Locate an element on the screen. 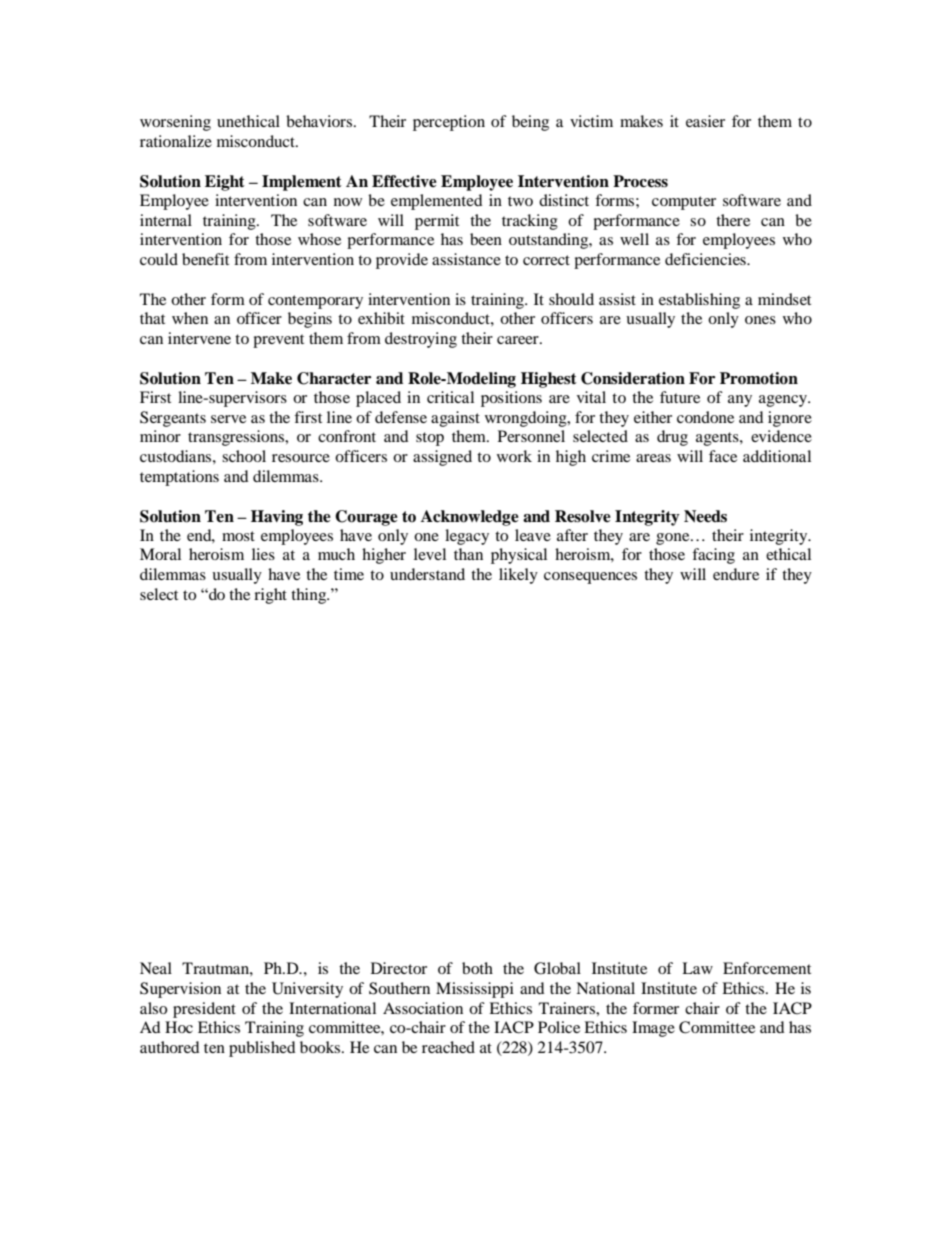 This screenshot has height=1233, width=952. right is located at coordinates (270, 596).
